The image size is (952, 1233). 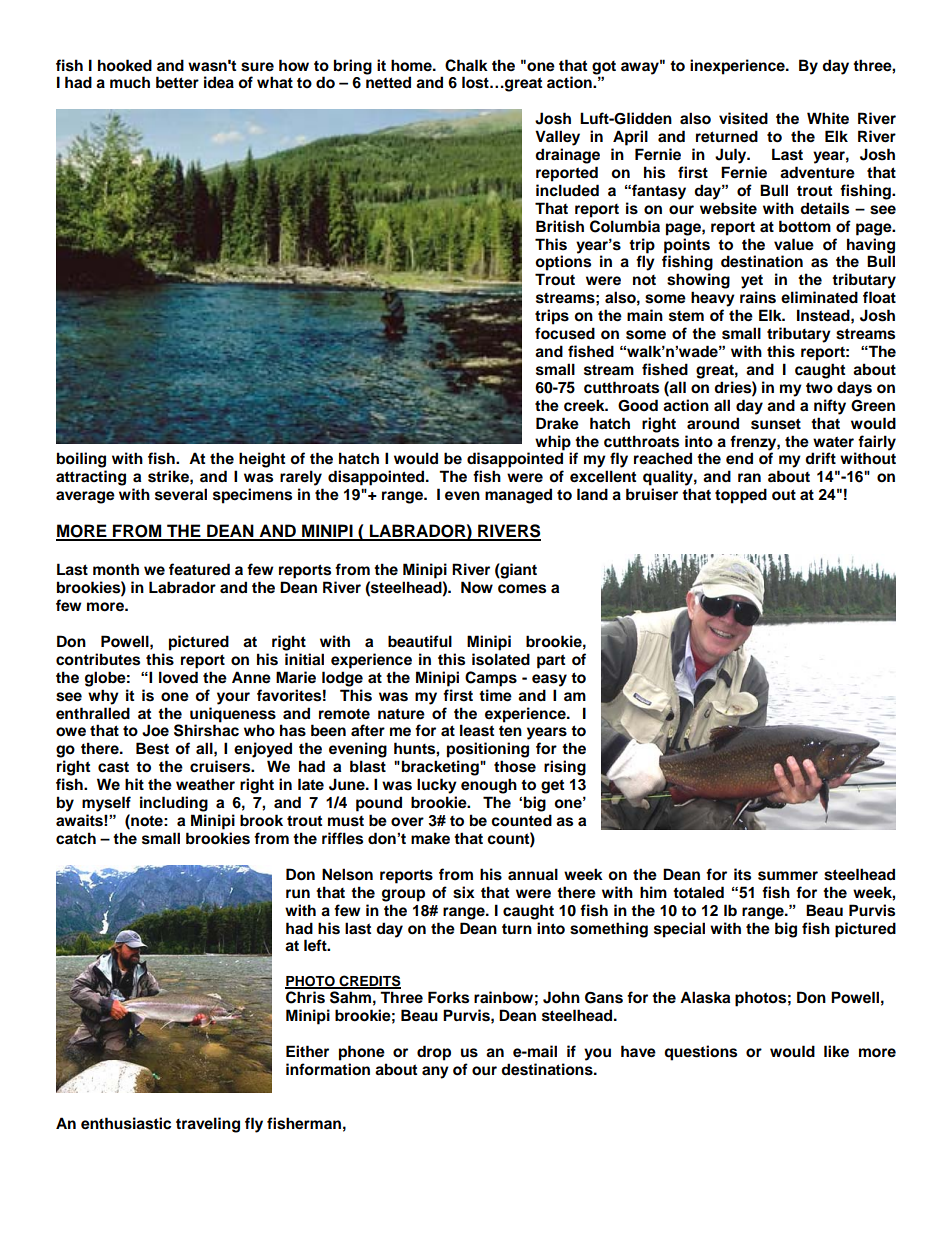 What do you see at coordinates (743, 118) in the page?
I see `visited` at bounding box center [743, 118].
